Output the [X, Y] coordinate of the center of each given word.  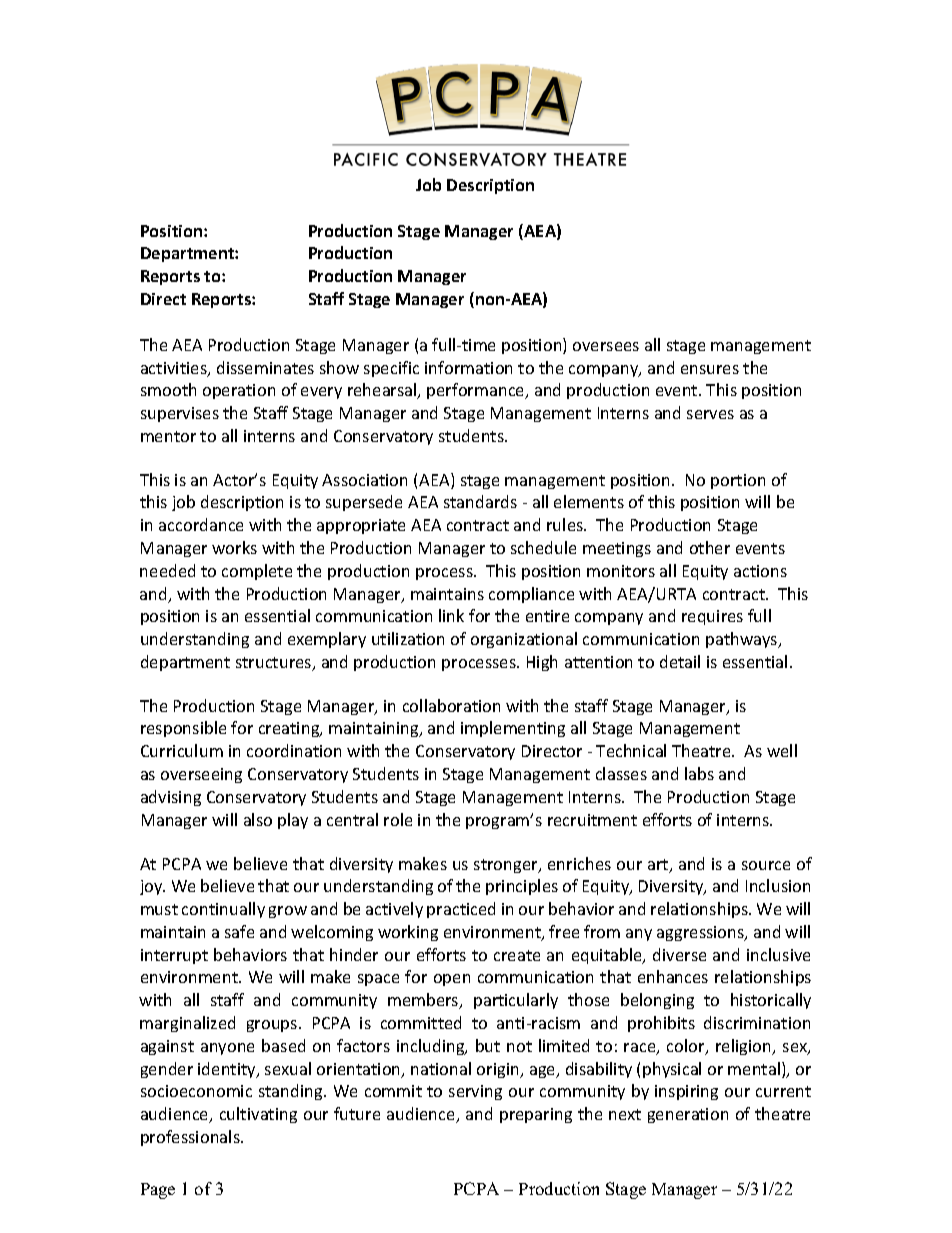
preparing [536, 1115]
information [468, 367]
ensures [710, 369]
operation [239, 391]
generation [688, 1115]
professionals [191, 1138]
